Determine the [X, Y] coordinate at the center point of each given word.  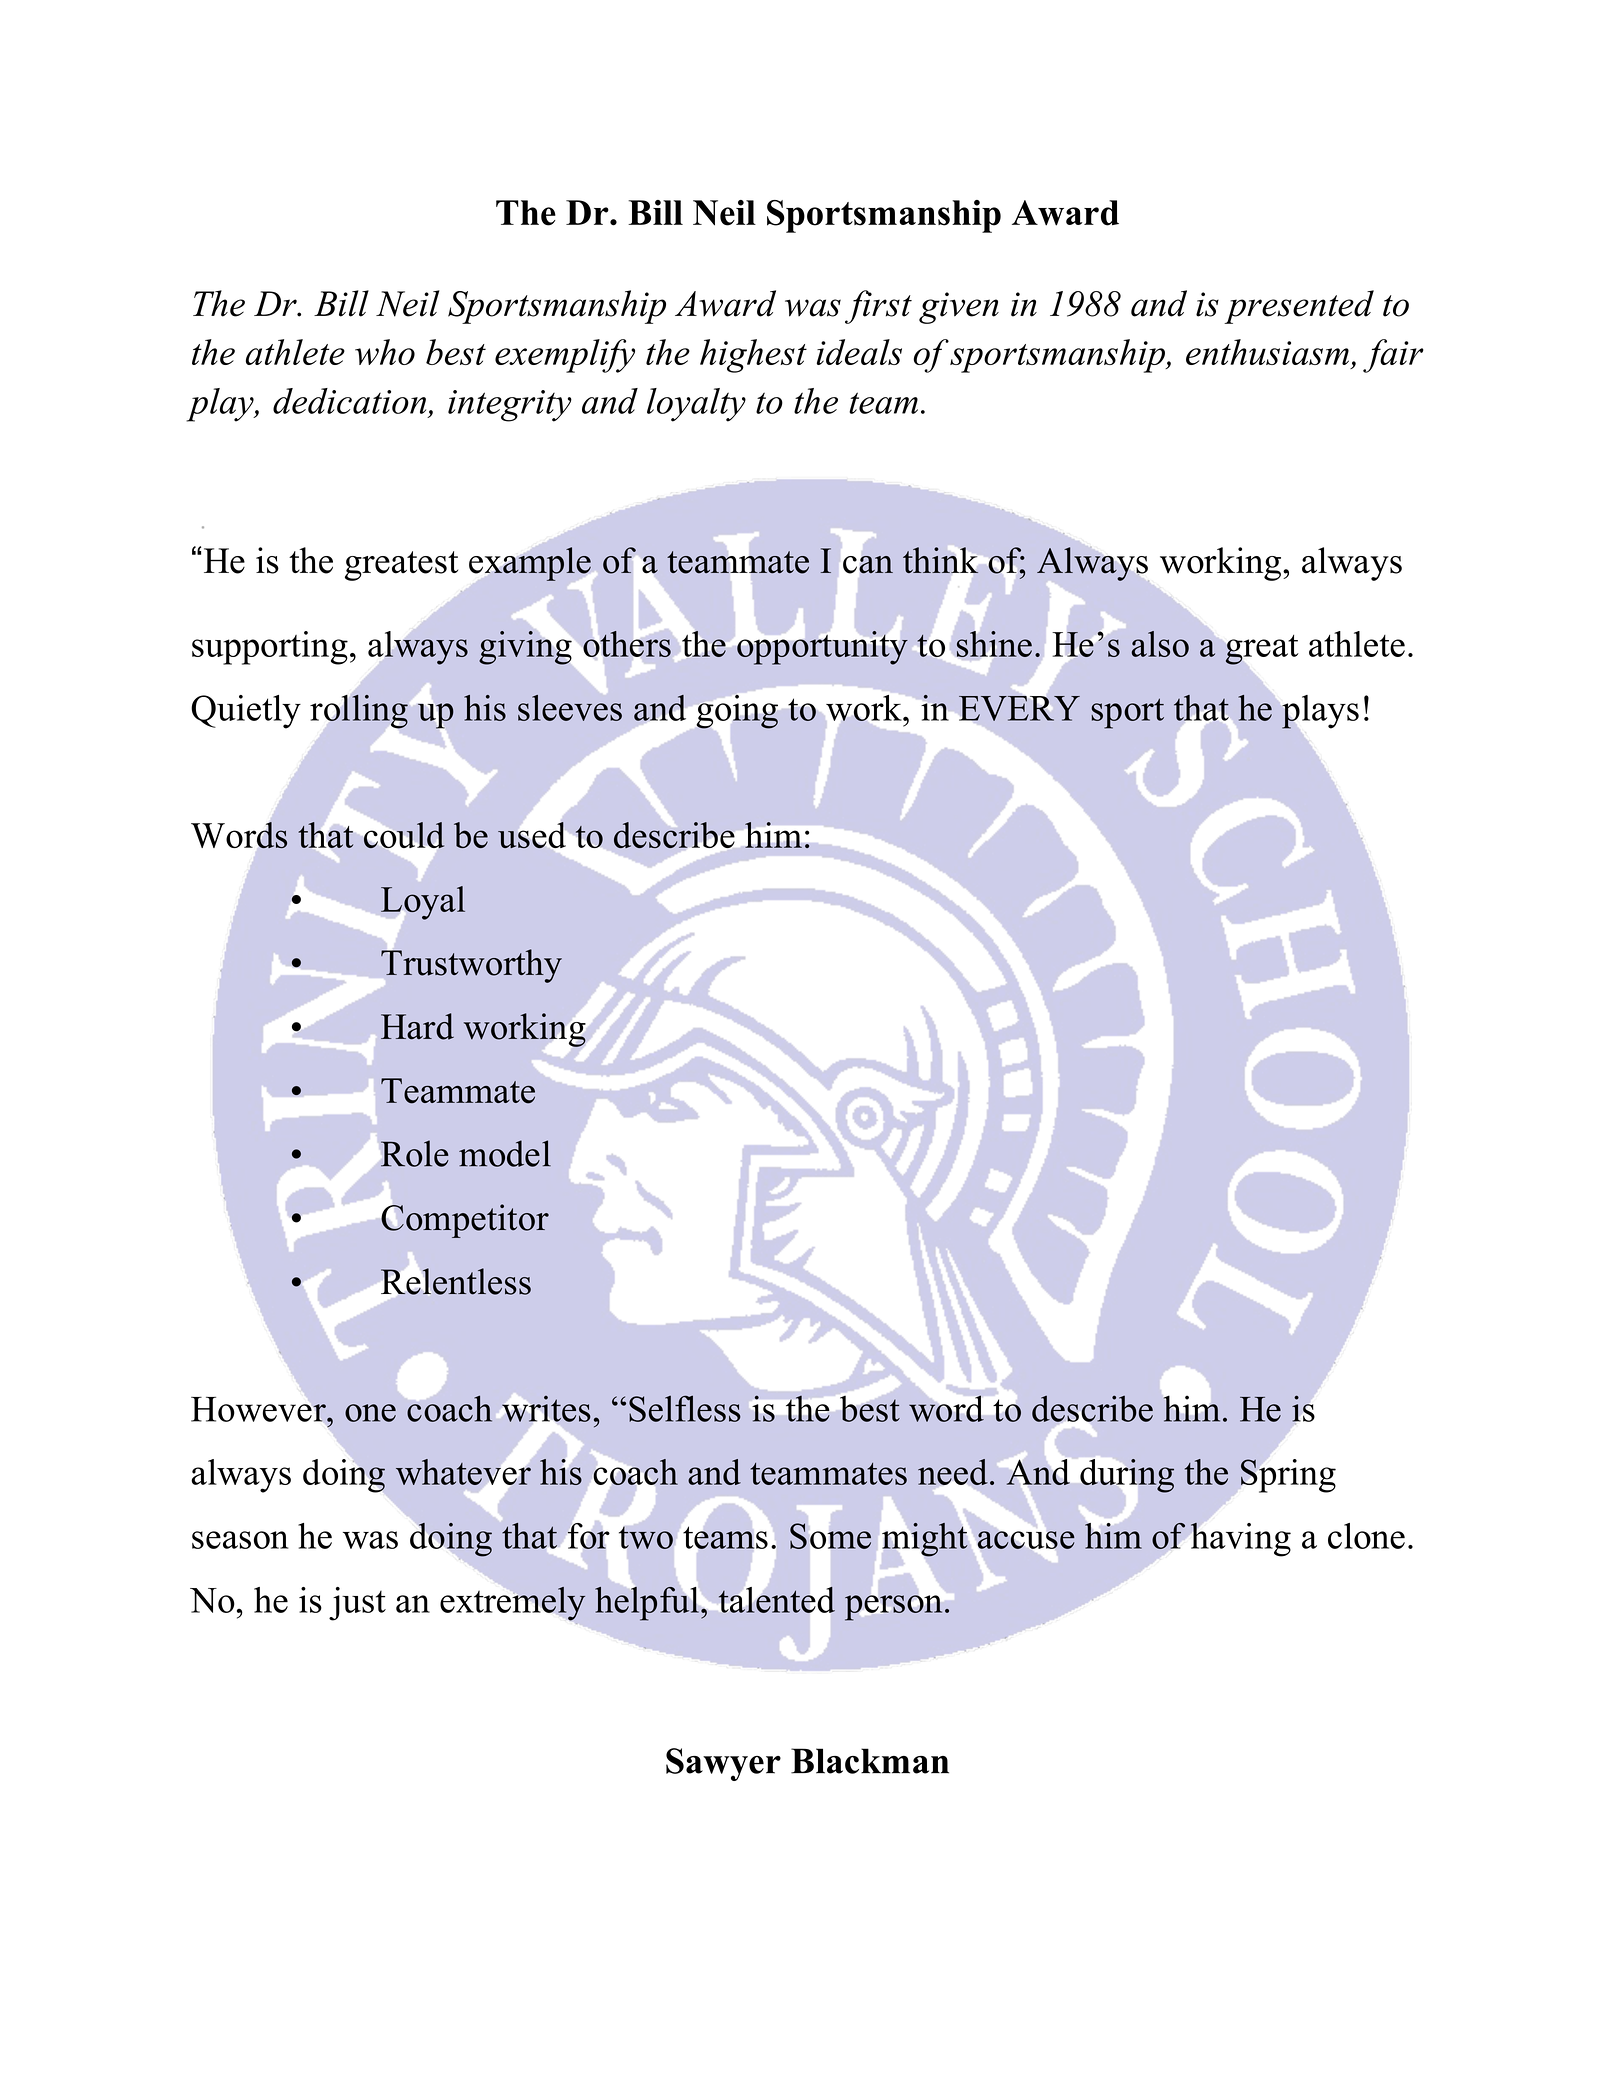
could [404, 835]
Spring [1288, 1476]
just [357, 1604]
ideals [859, 352]
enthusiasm [1267, 352]
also [1160, 644]
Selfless [685, 1408]
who [385, 352]
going [737, 712]
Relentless [456, 1281]
